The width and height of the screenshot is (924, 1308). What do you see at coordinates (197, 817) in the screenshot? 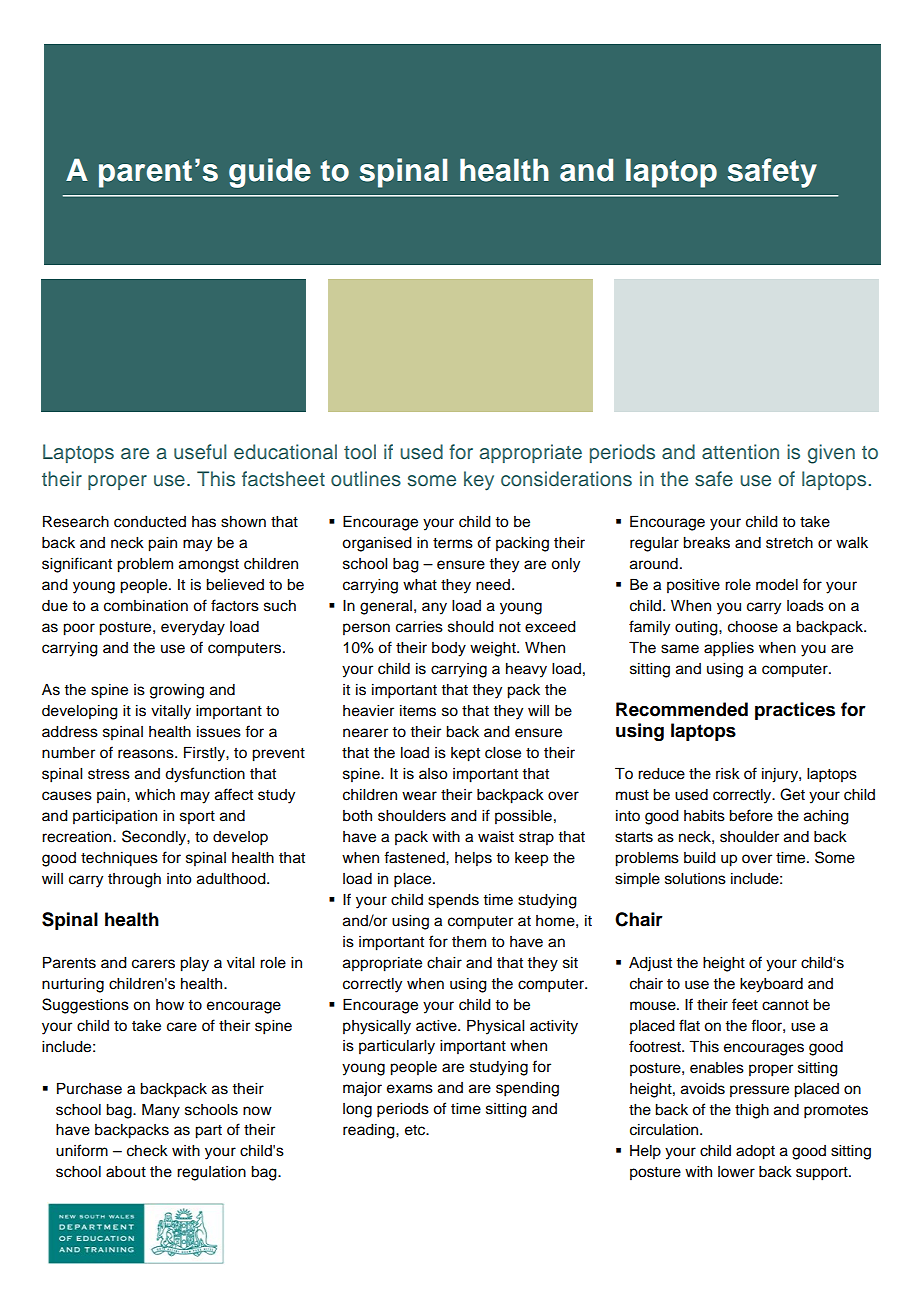
I see `sport` at bounding box center [197, 817].
